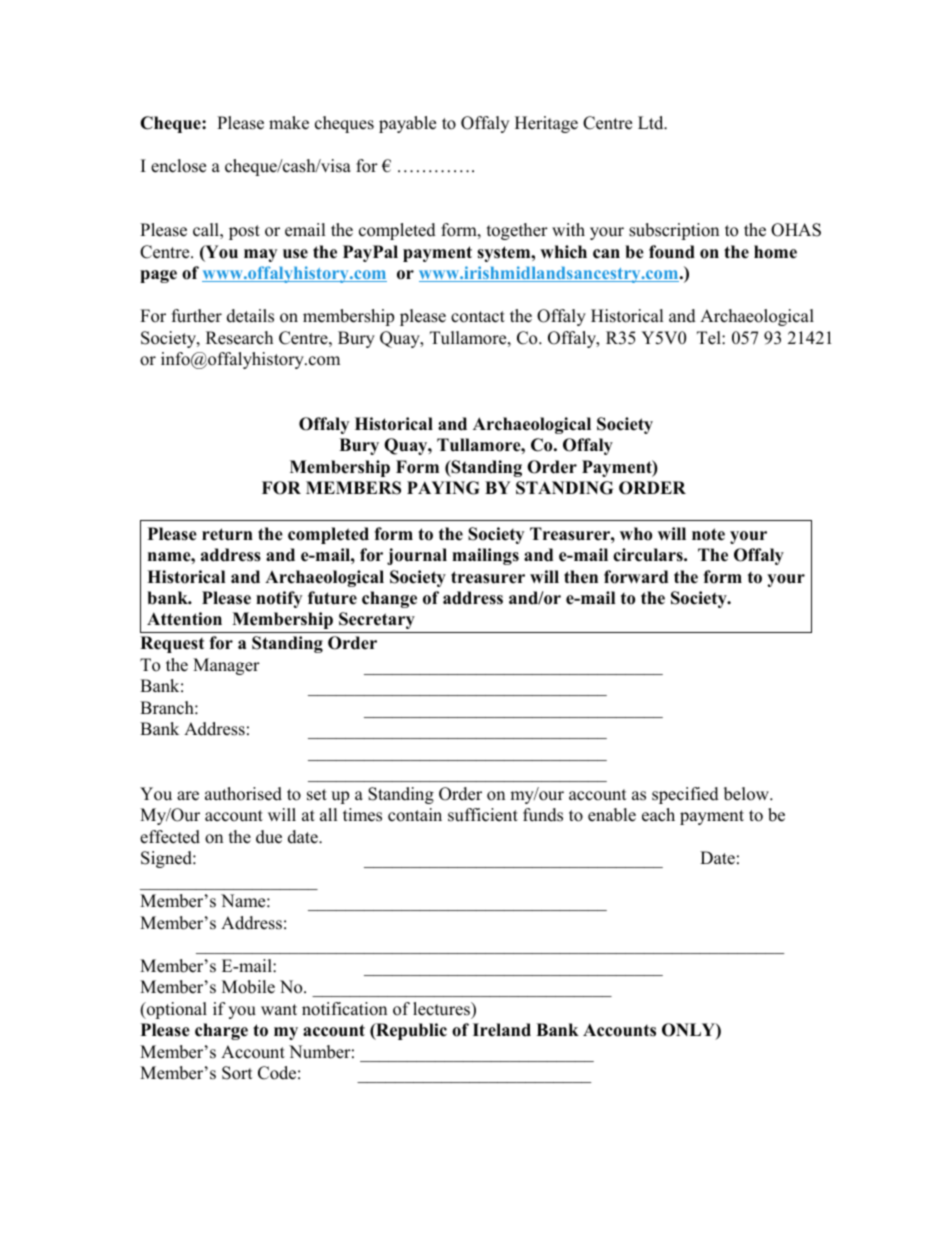 This document has width=952, height=1233. What do you see at coordinates (483, 815) in the document?
I see `sufficient` at bounding box center [483, 815].
